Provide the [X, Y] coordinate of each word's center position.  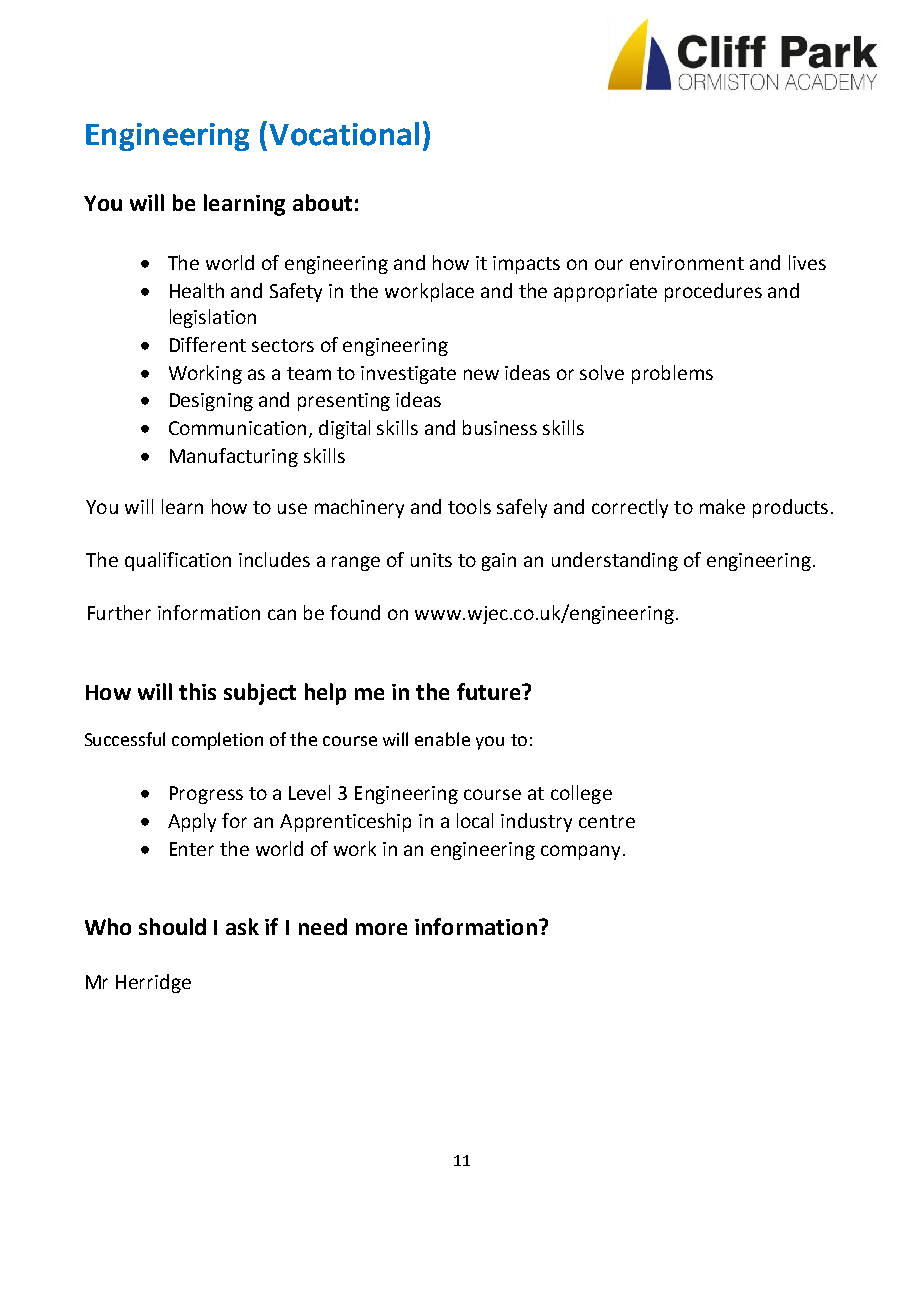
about [322, 202]
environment [687, 263]
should [172, 926]
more [381, 929]
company [582, 852]
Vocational [344, 134]
